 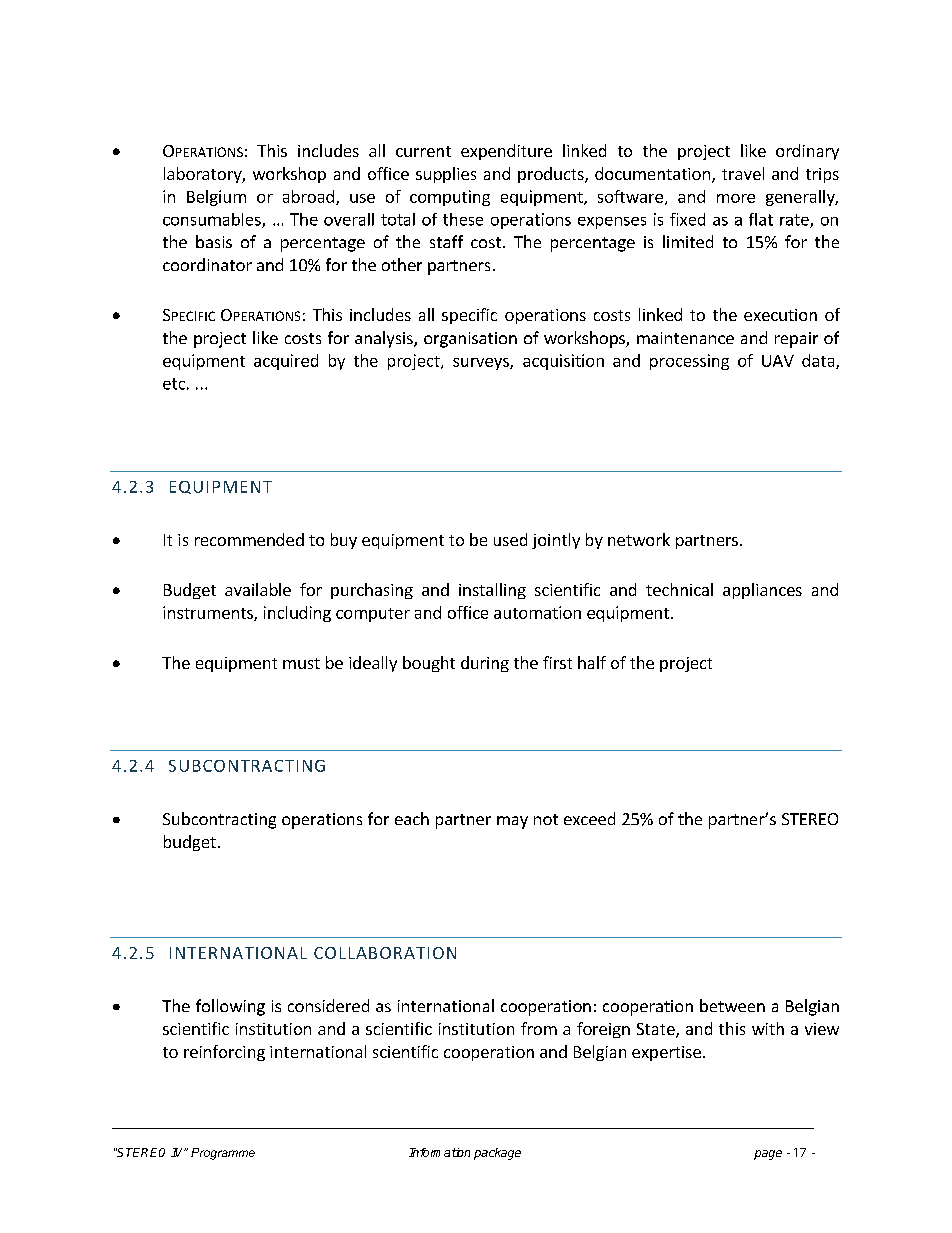 I want to click on during, so click(x=485, y=664).
